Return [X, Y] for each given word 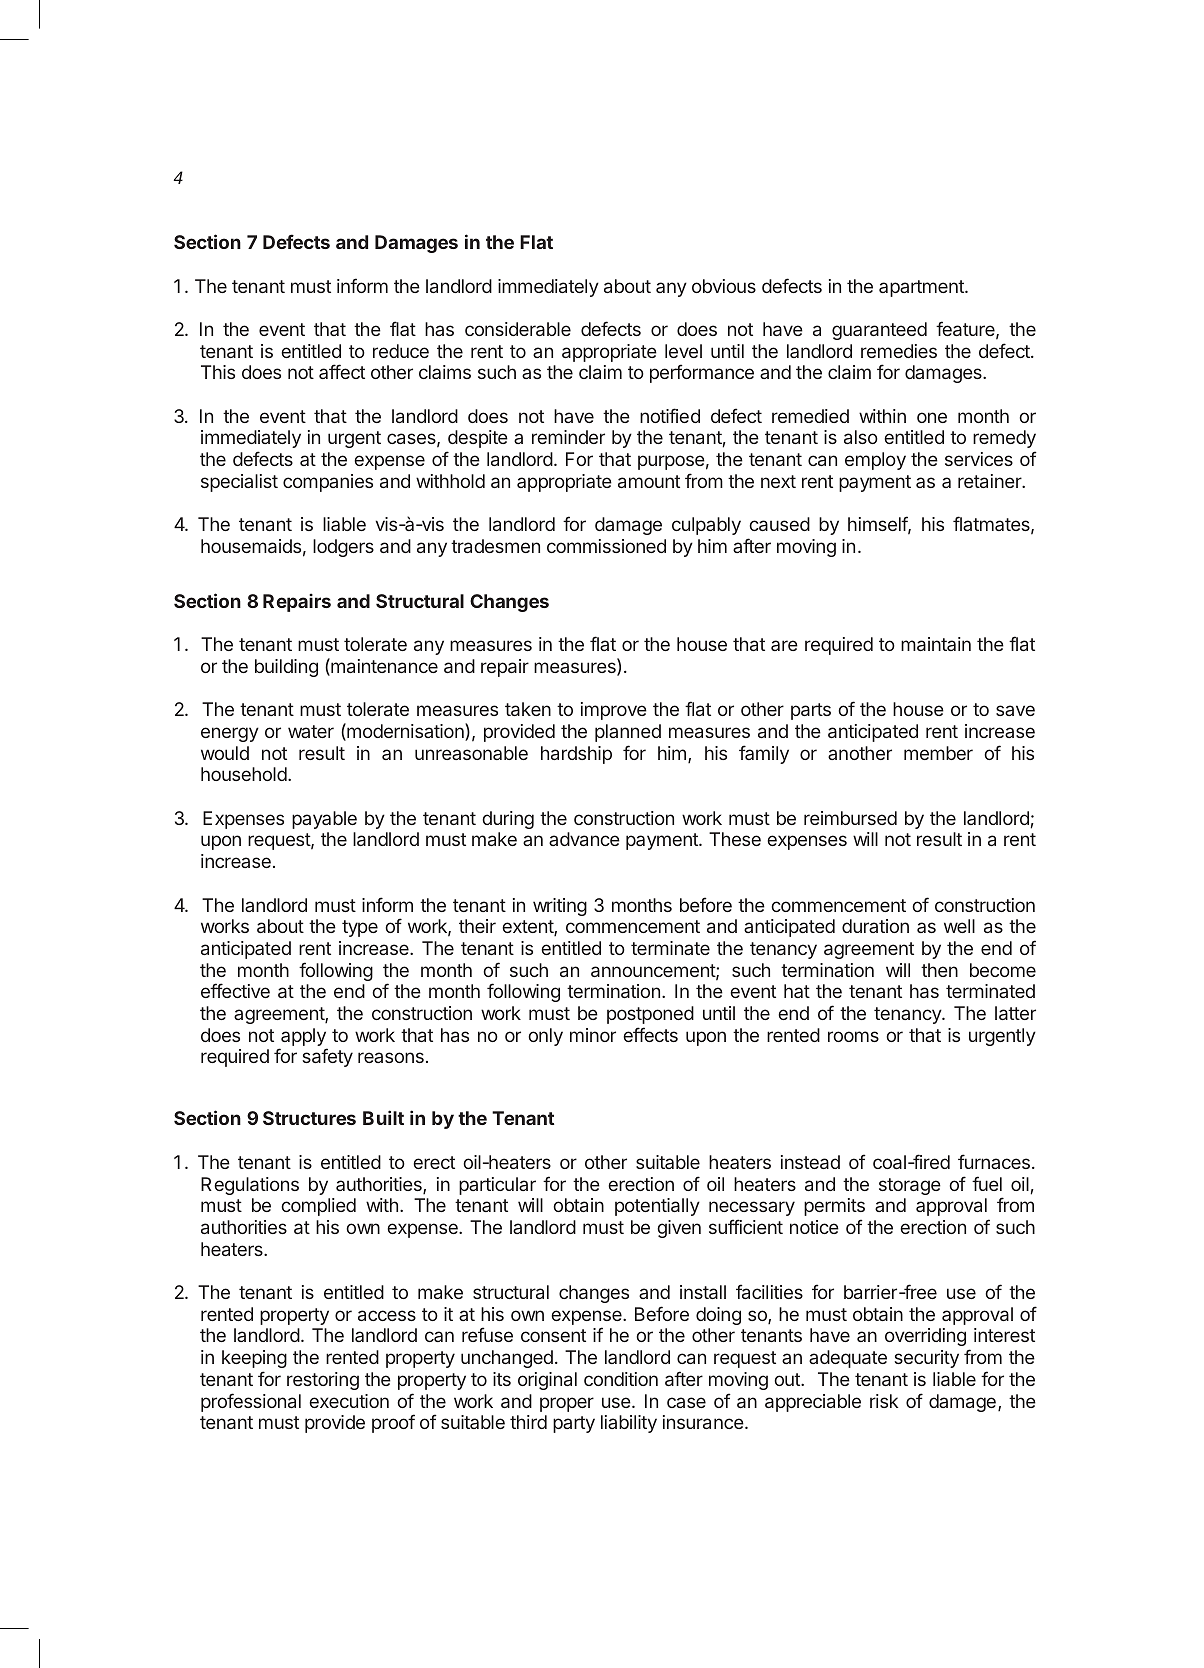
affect [342, 371]
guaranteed [879, 331]
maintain [936, 644]
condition [621, 1379]
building [286, 668]
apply [303, 1038]
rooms [853, 1036]
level [683, 351]
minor [593, 1035]
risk [884, 1401]
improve [614, 711]
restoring [323, 1381]
